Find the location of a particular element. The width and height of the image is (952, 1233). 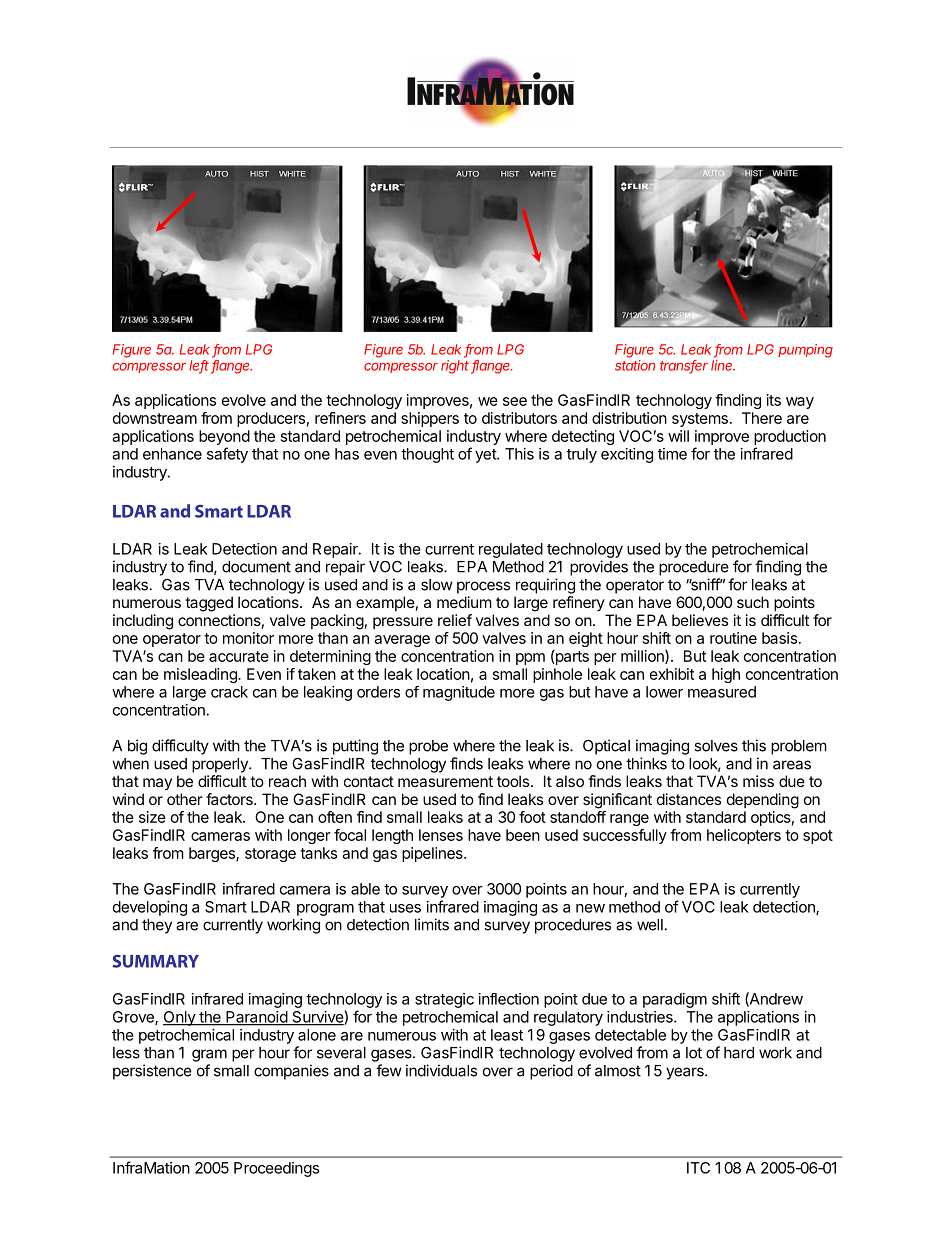

right is located at coordinates (456, 367).
